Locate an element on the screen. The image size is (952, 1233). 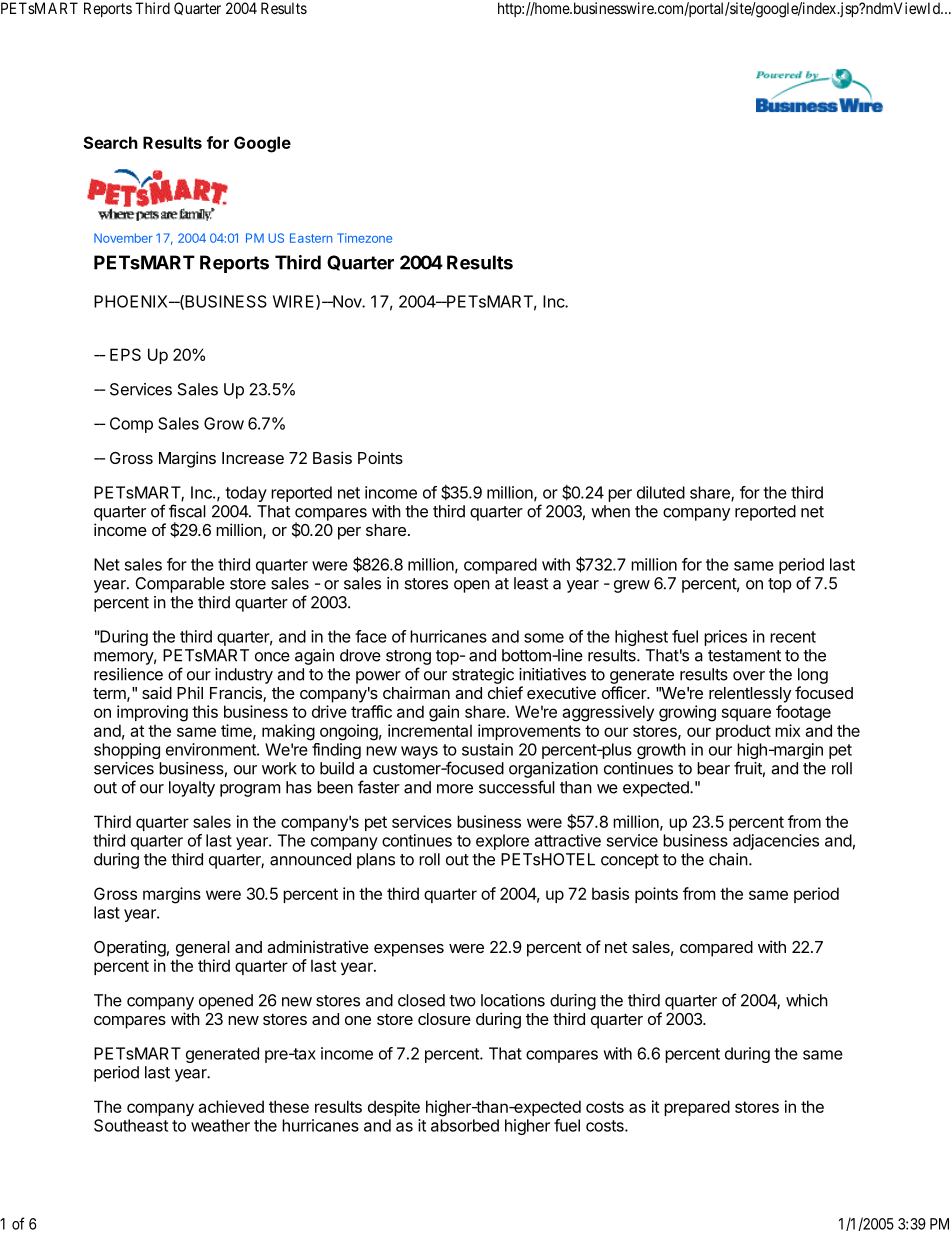
diluted is located at coordinates (661, 492).
